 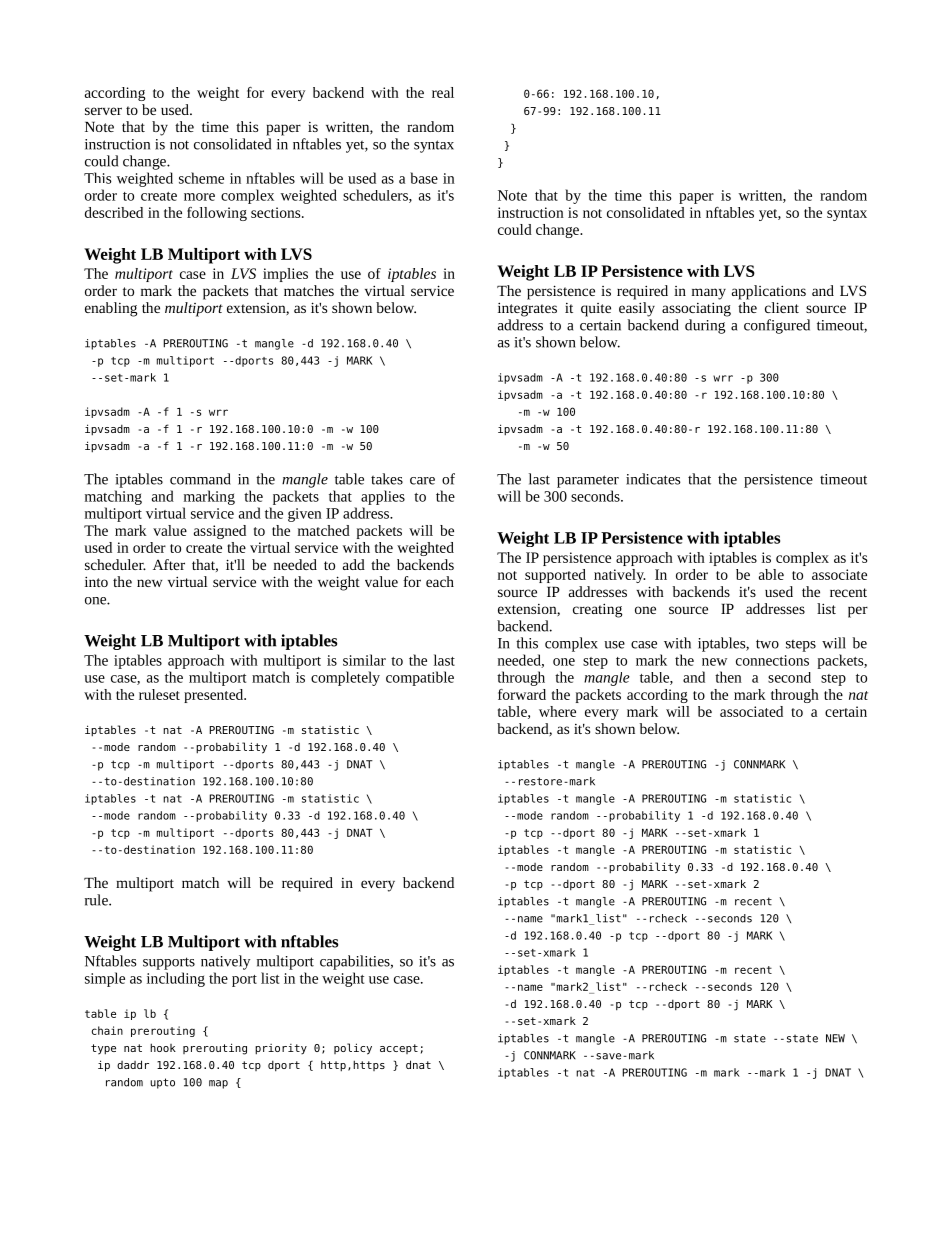 What do you see at coordinates (399, 1049) in the screenshot?
I see `accept` at bounding box center [399, 1049].
